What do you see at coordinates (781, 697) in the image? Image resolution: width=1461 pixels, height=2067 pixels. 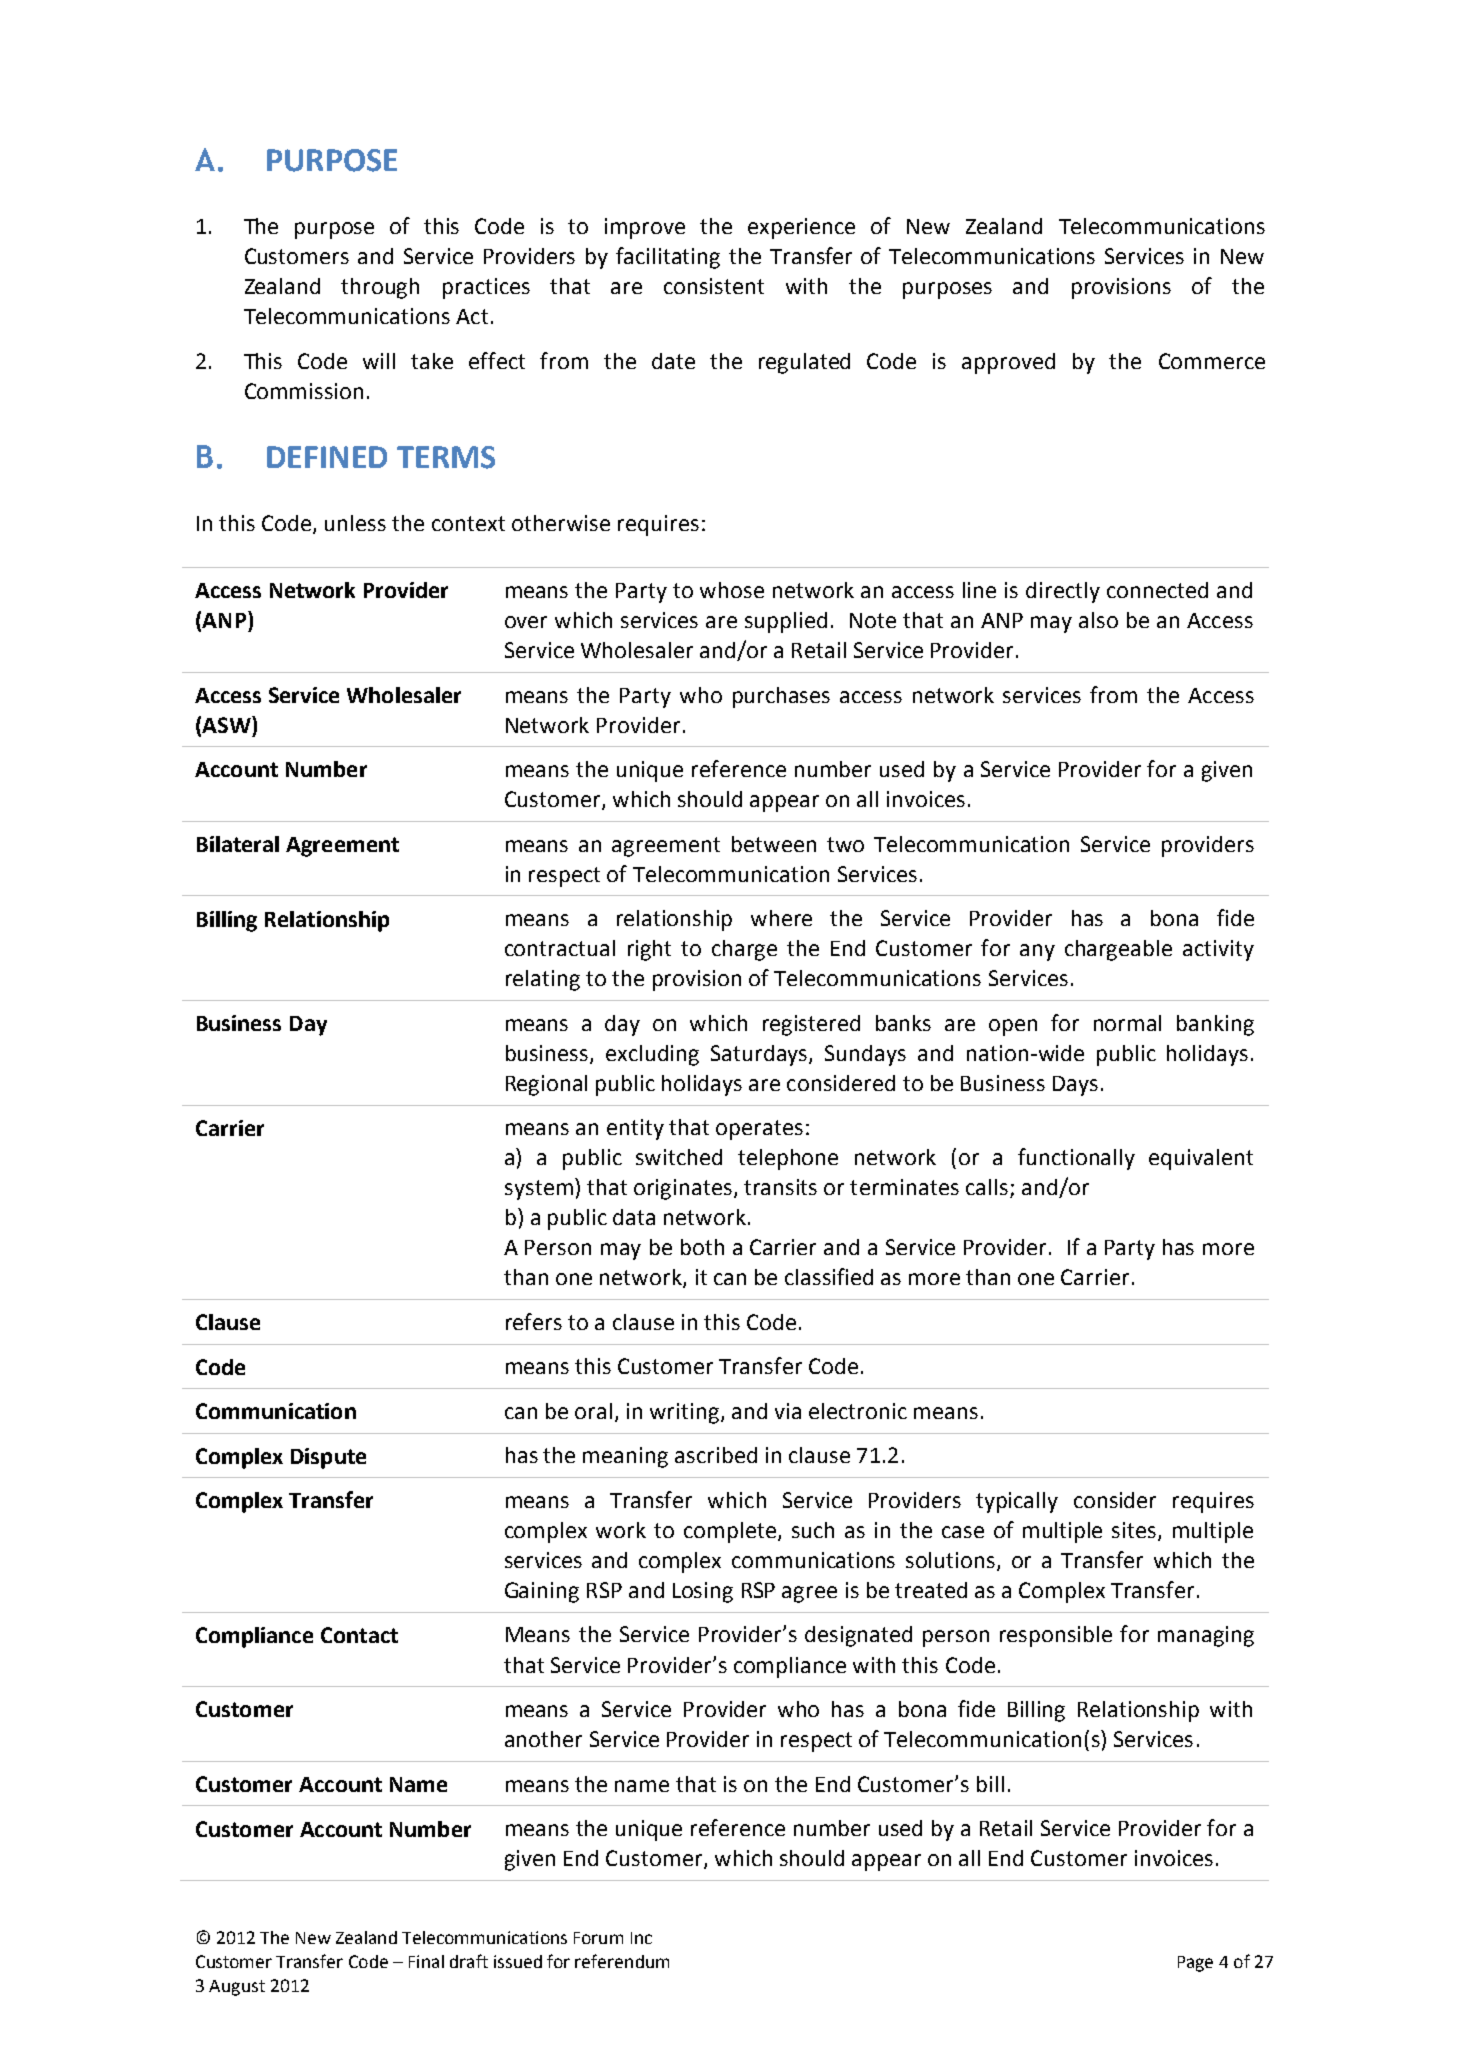 I see `purchases` at bounding box center [781, 697].
